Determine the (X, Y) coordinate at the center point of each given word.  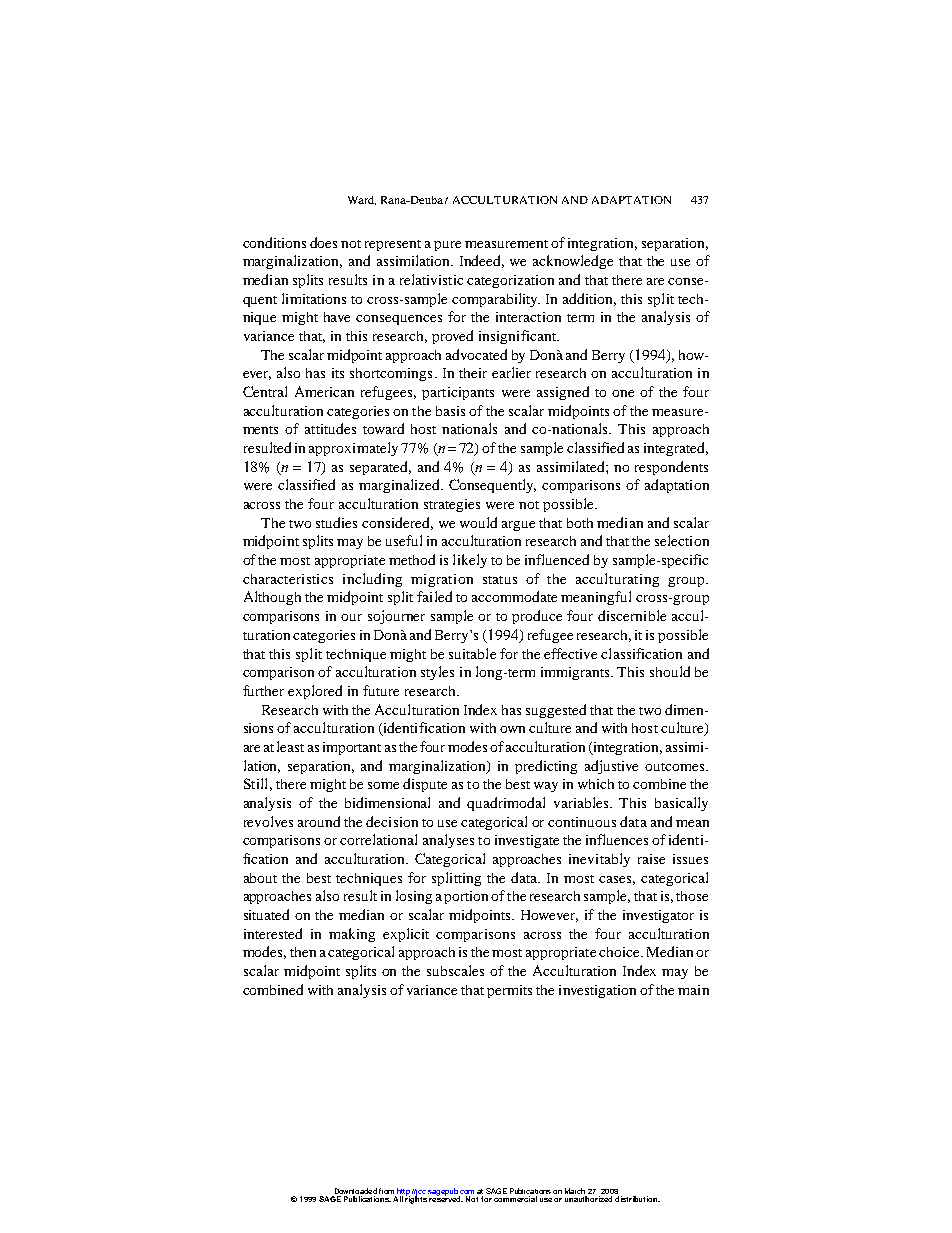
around (319, 821)
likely (470, 561)
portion (466, 897)
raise (651, 859)
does (323, 242)
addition (589, 299)
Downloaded (354, 1192)
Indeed (482, 261)
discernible (632, 615)
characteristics (288, 579)
